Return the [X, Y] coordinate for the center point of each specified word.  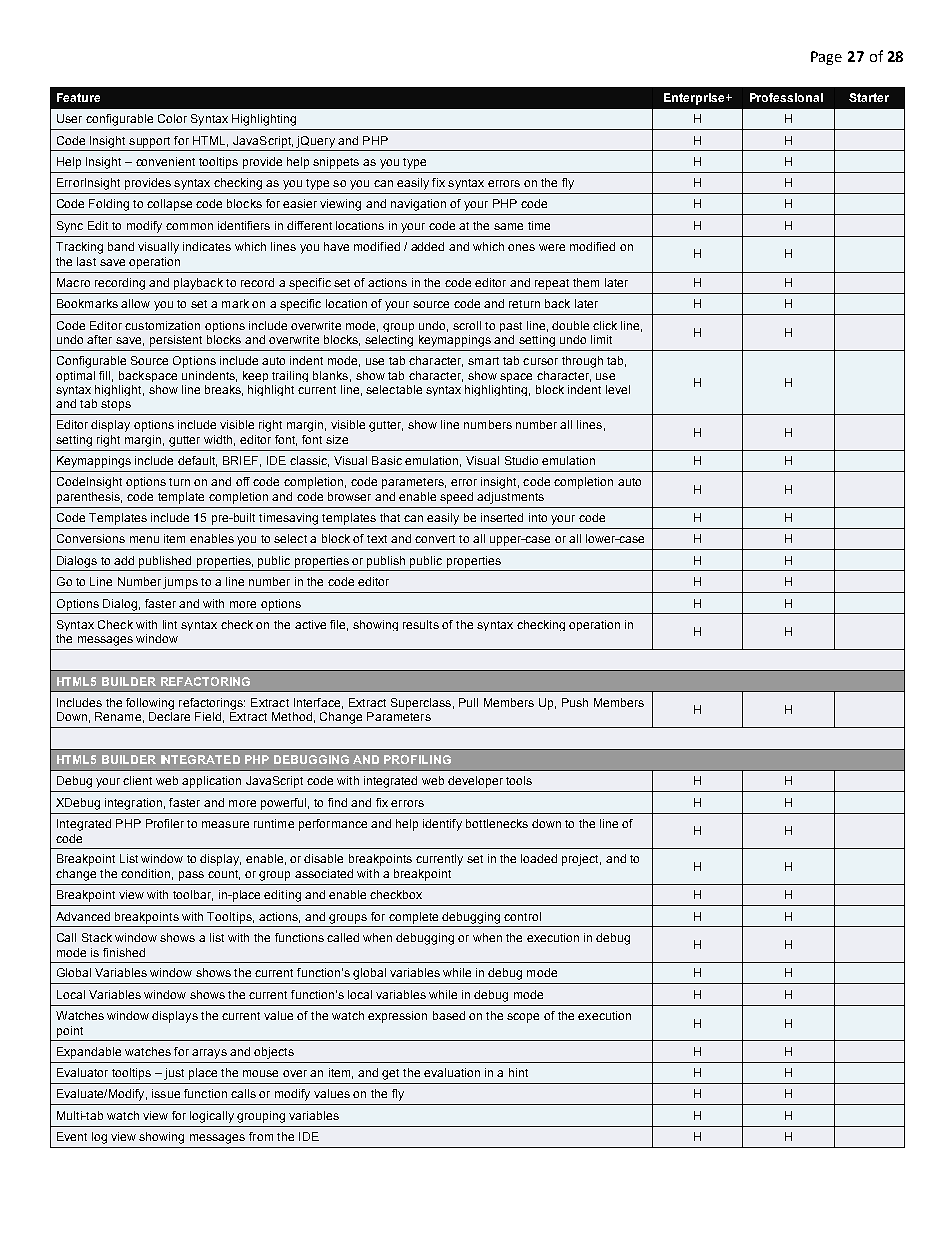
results [421, 624]
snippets [336, 163]
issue [166, 1093]
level [618, 389]
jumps [180, 583]
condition [145, 873]
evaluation [452, 1072]
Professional [786, 97]
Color [172, 118]
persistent [176, 341]
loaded [539, 858]
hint [518, 1072]
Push [575, 702]
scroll [467, 325]
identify [442, 825]
